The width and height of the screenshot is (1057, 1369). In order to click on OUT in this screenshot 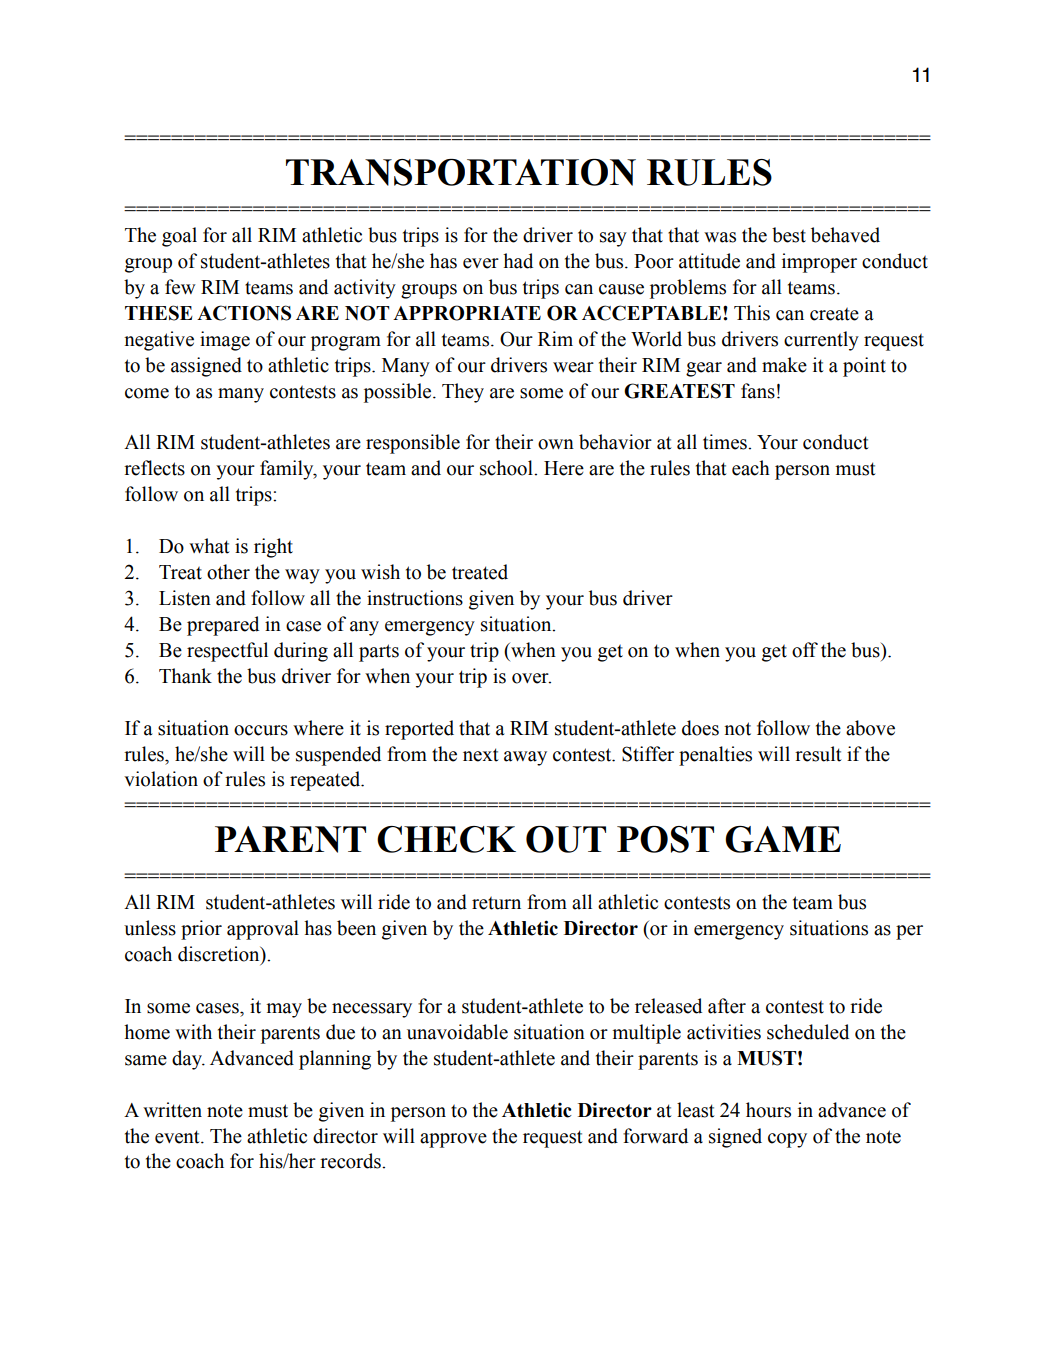, I will do `click(566, 839)`.
